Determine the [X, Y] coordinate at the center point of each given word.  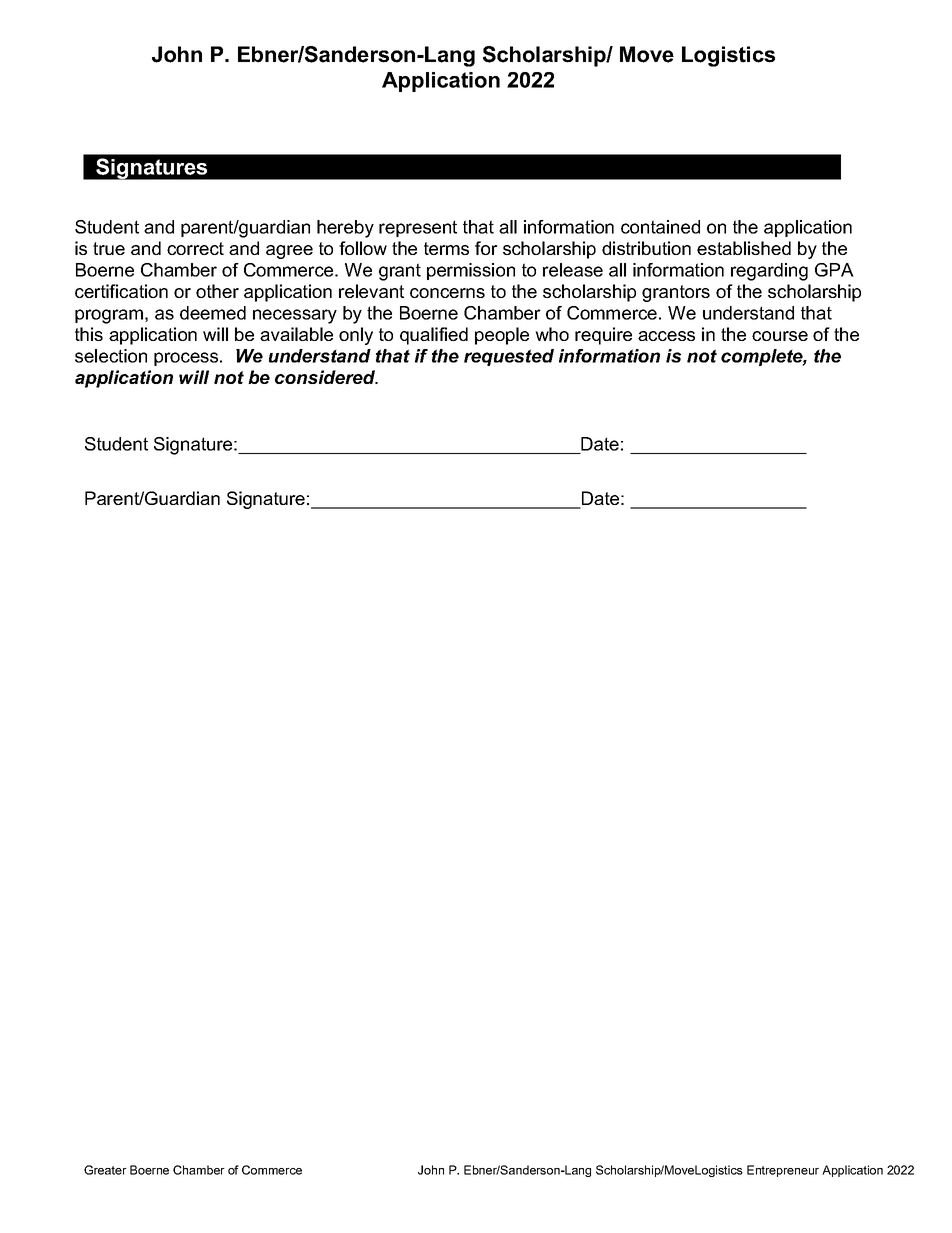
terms [446, 248]
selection [111, 356]
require [603, 336]
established [744, 248]
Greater [105, 1170]
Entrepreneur [783, 1171]
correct [195, 248]
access [666, 336]
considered [326, 377]
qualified [434, 336]
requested [509, 357]
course [780, 336]
